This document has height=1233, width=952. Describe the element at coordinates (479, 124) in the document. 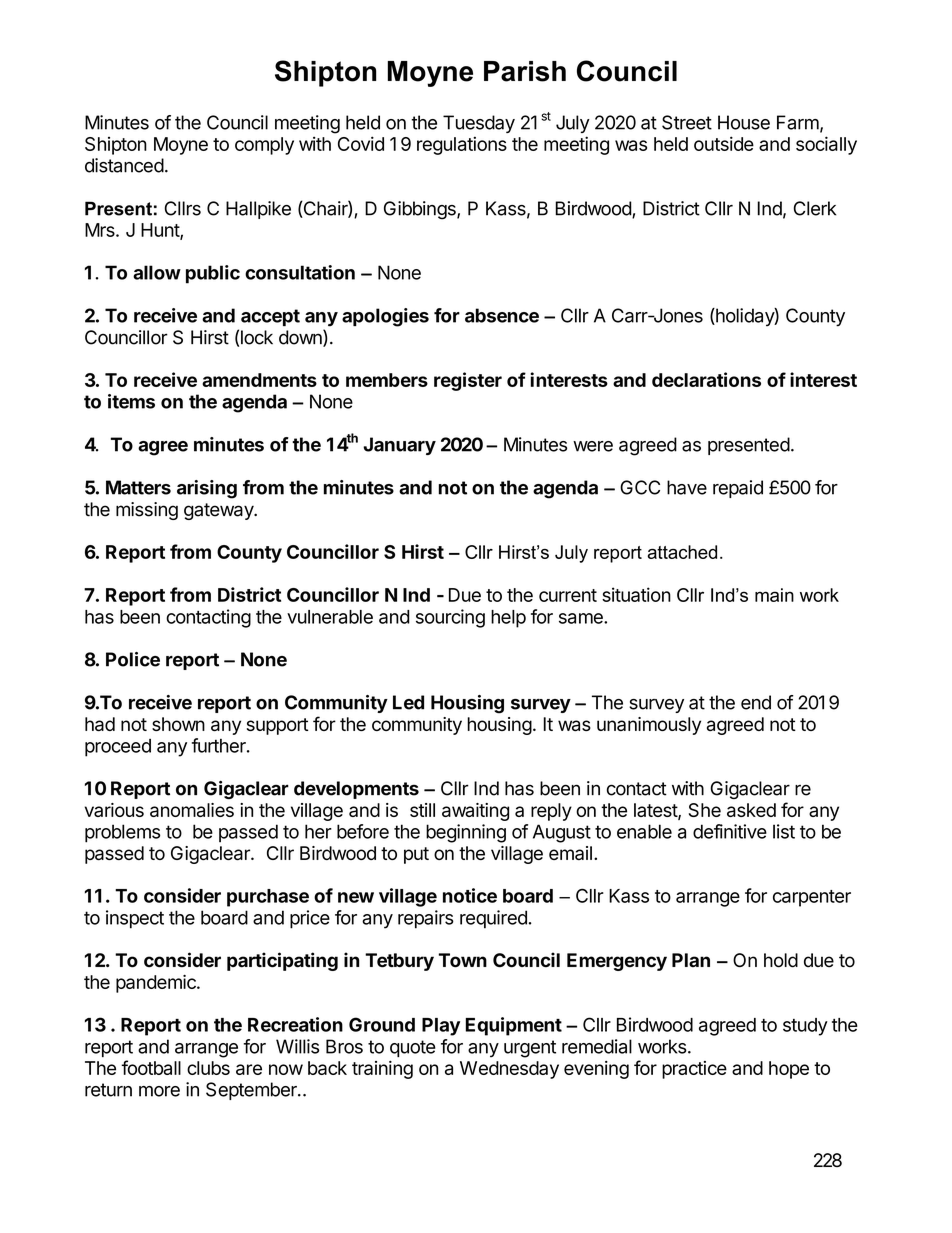

I see `Tuesday` at that location.
